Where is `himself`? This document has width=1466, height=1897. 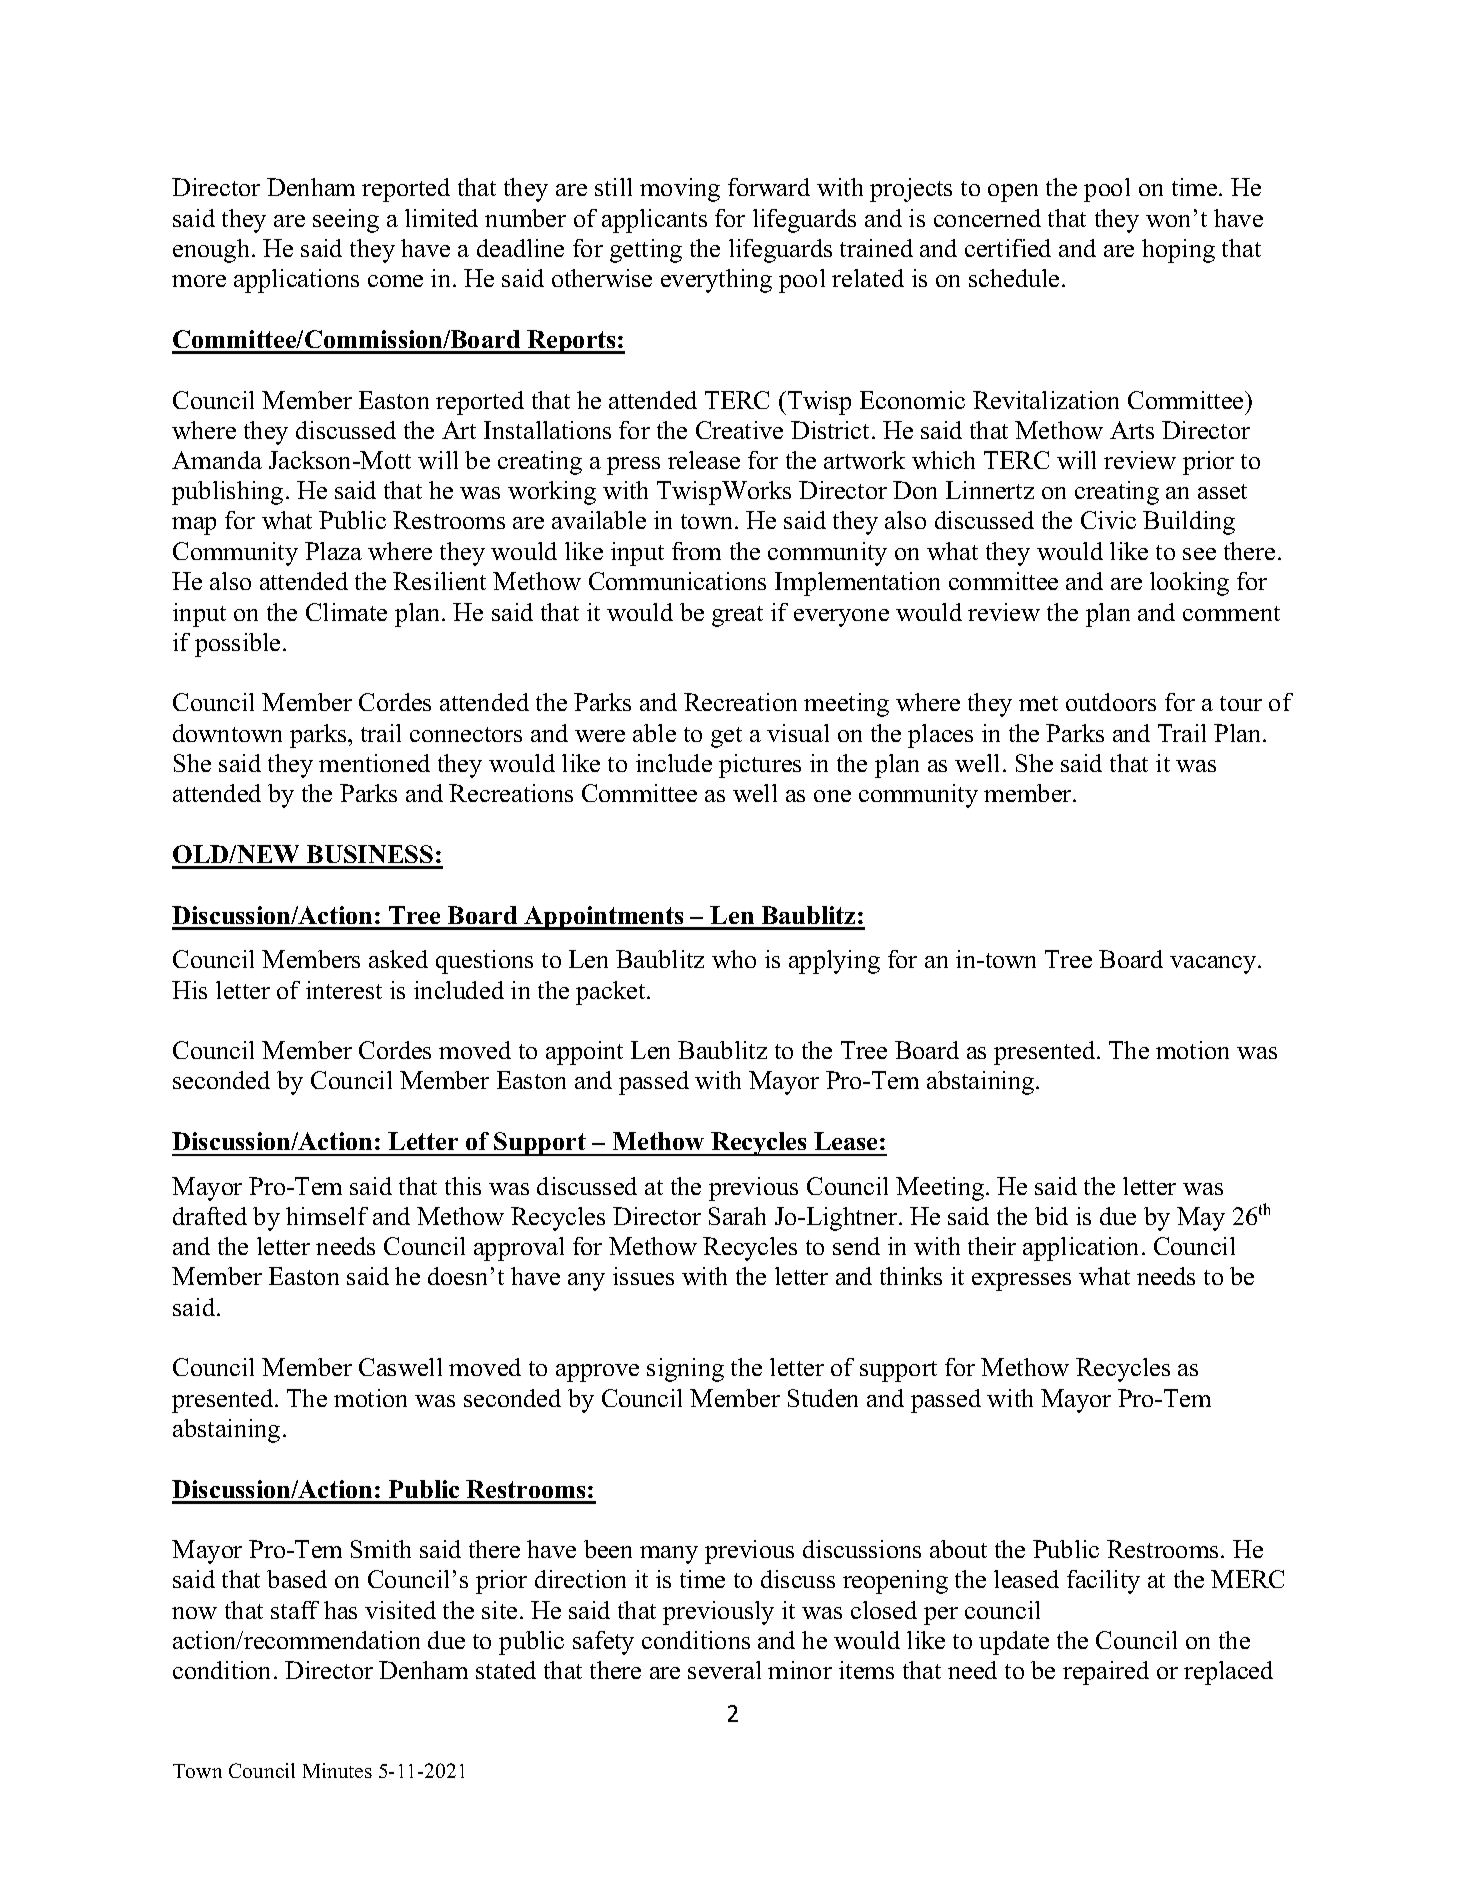
himself is located at coordinates (327, 1216).
